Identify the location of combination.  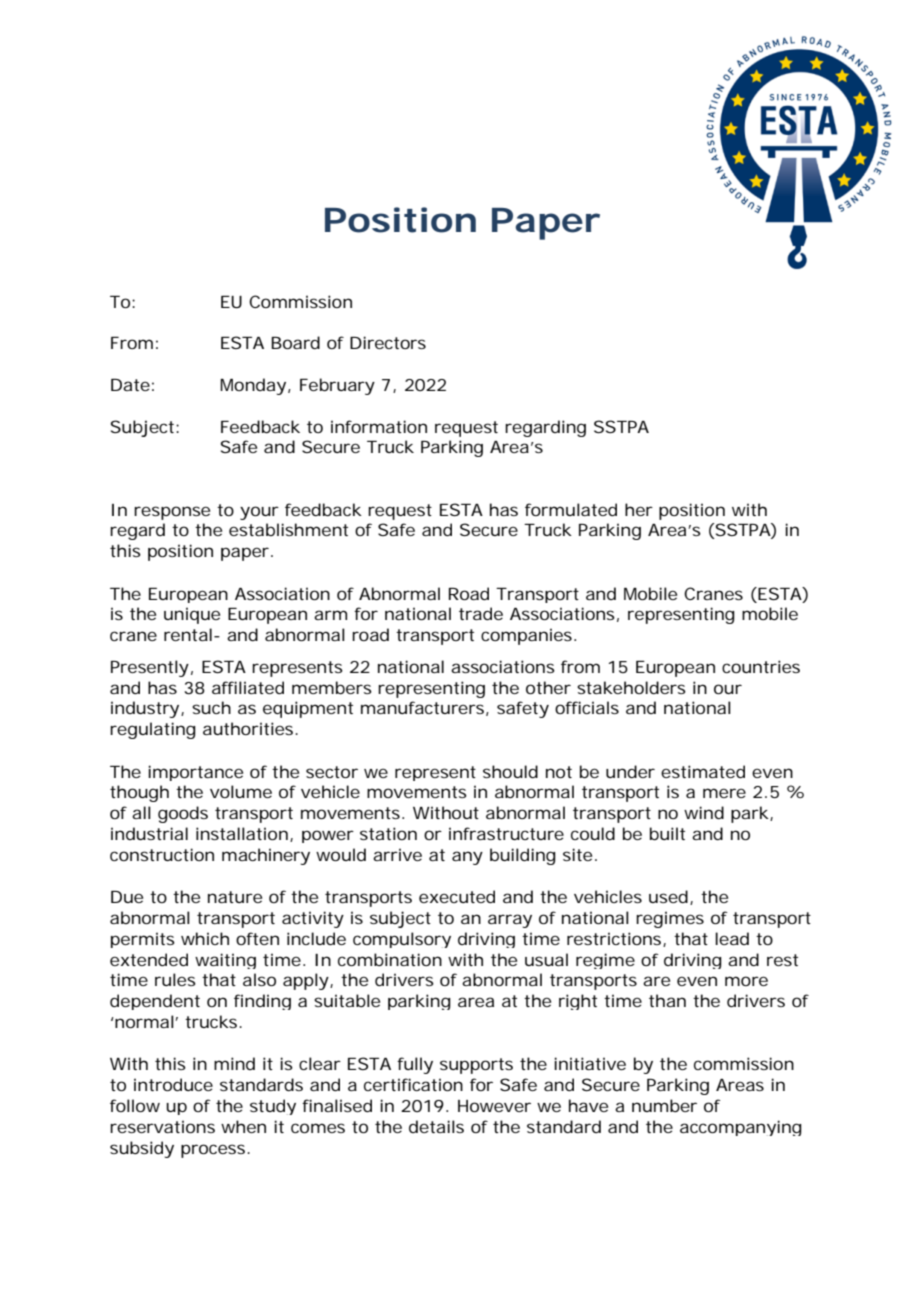
(390, 959).
